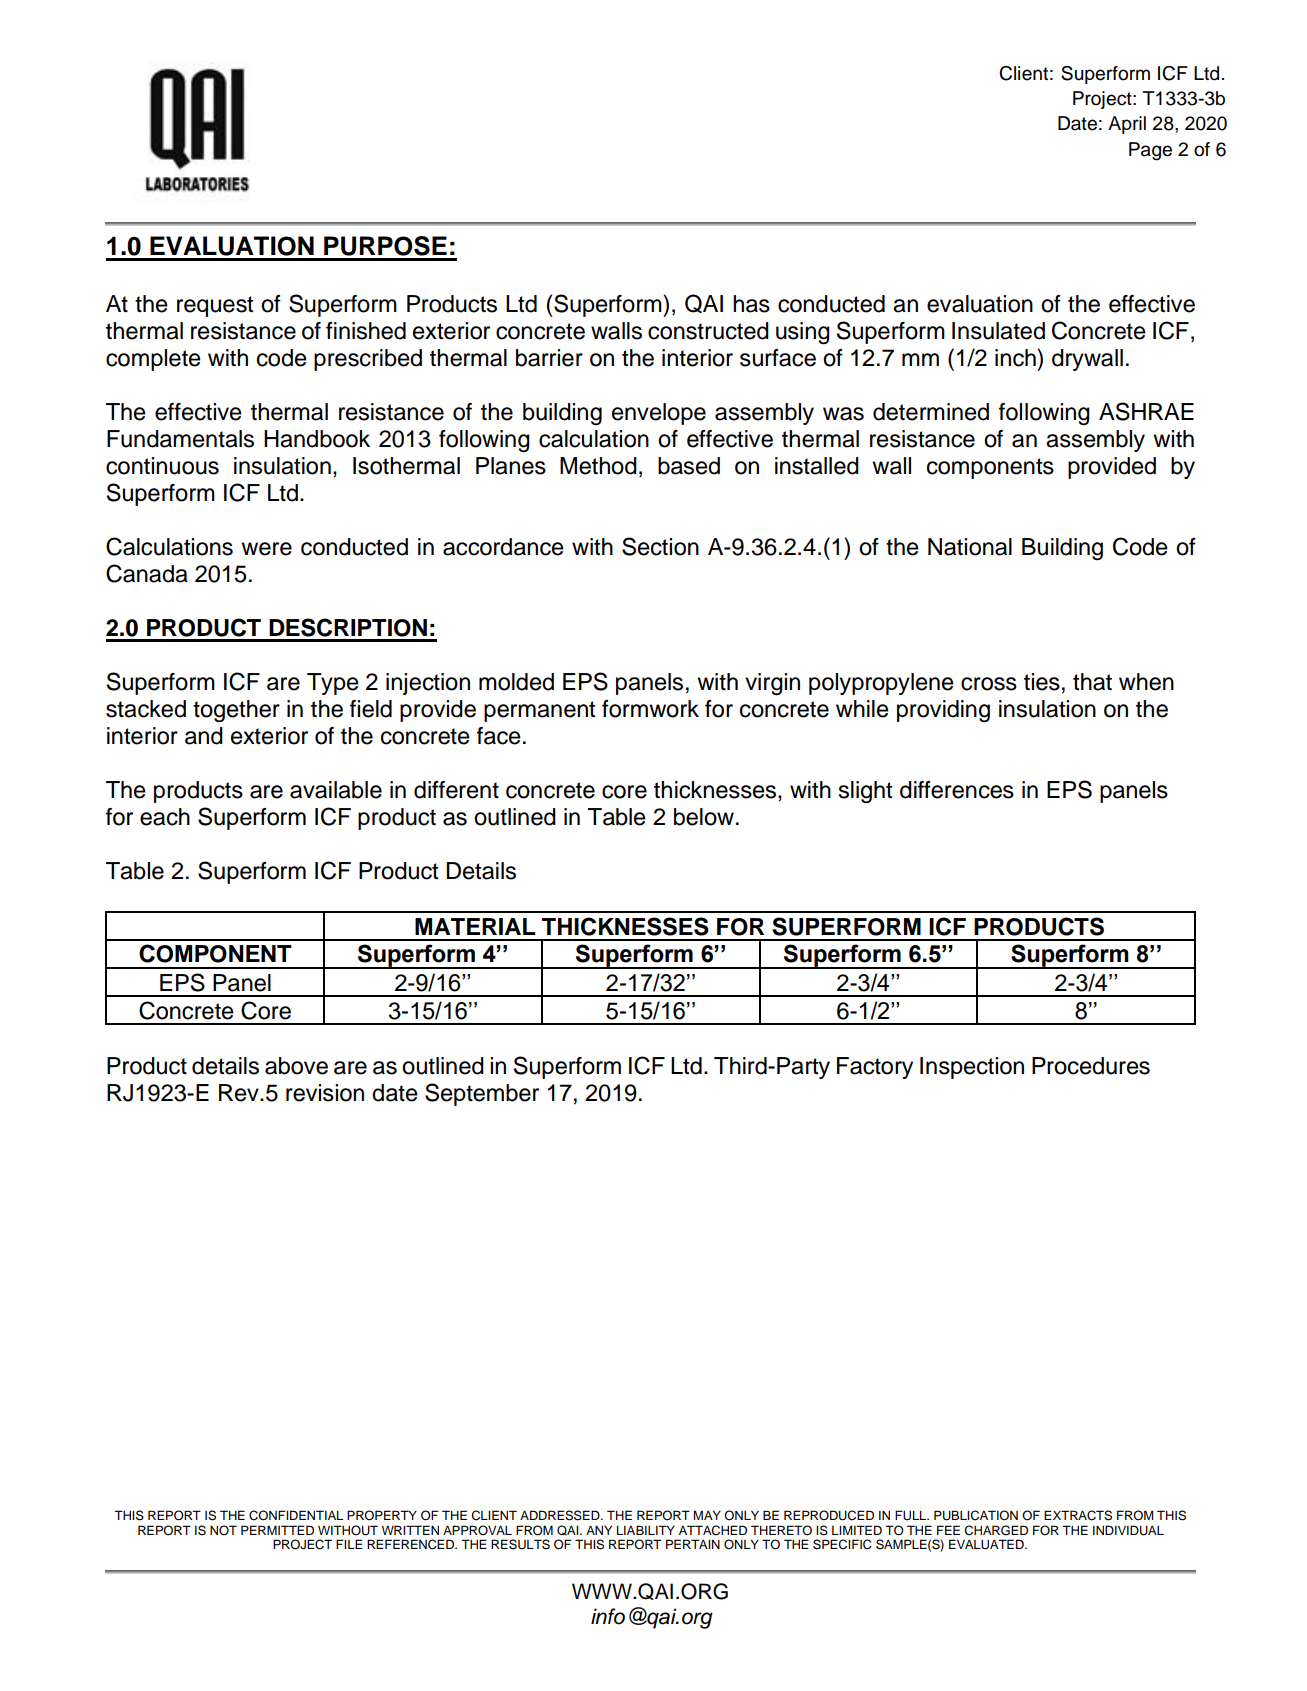 The width and height of the image is (1307, 1691). What do you see at coordinates (1127, 125) in the image?
I see `April` at bounding box center [1127, 125].
